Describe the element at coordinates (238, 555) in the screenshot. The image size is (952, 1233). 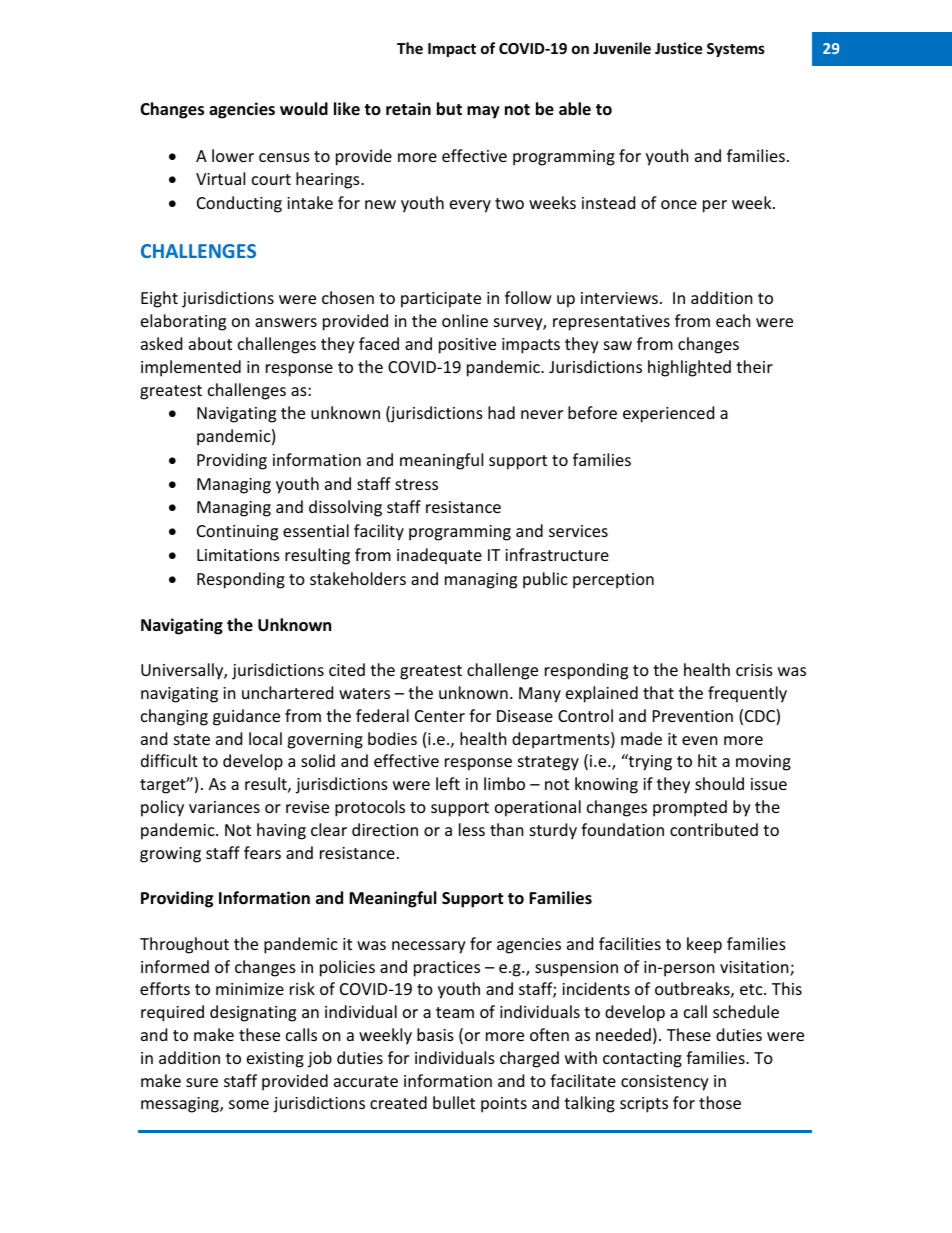
I see `Limitations` at that location.
